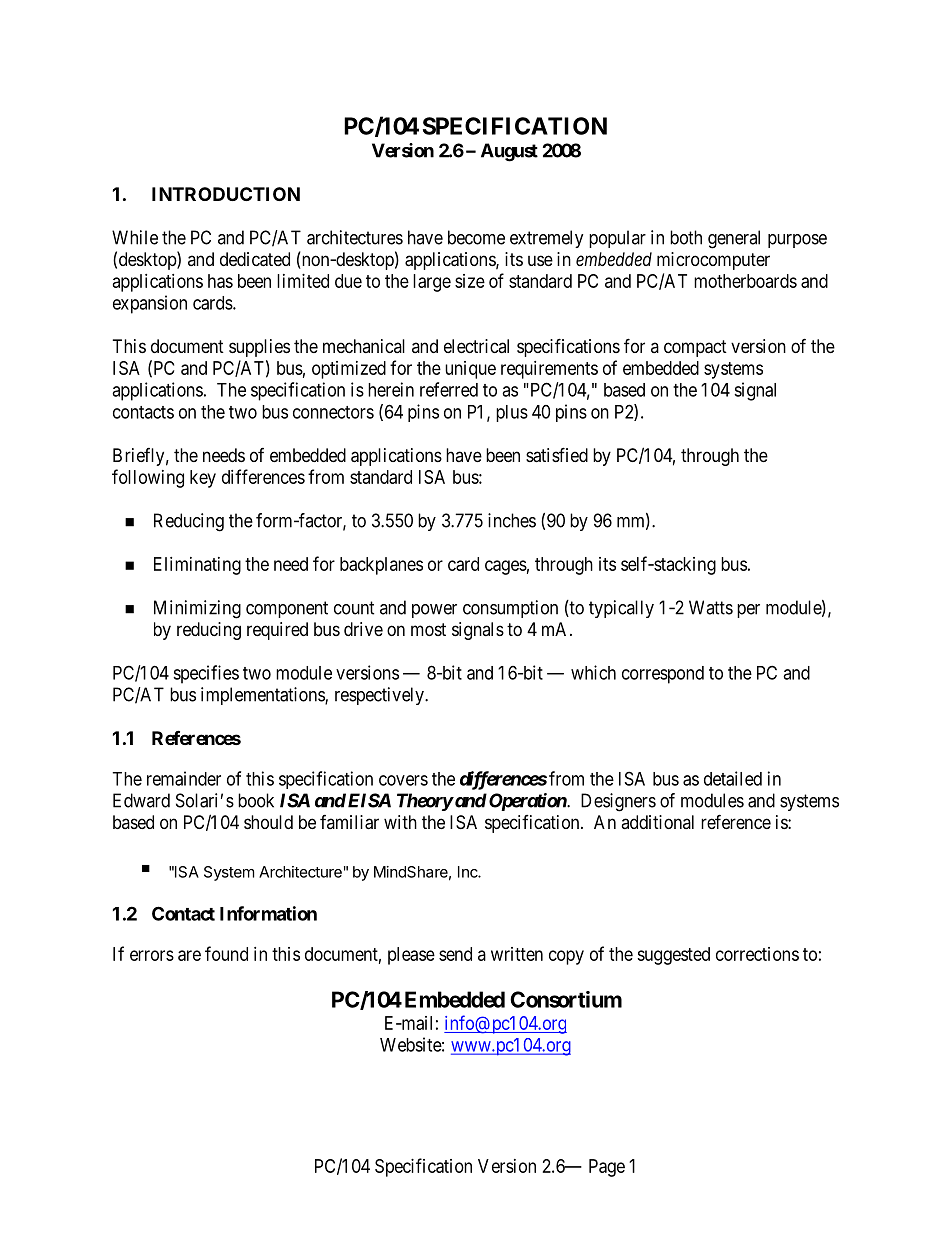 This screenshot has height=1233, width=952. What do you see at coordinates (259, 348) in the screenshot?
I see `supplies` at bounding box center [259, 348].
